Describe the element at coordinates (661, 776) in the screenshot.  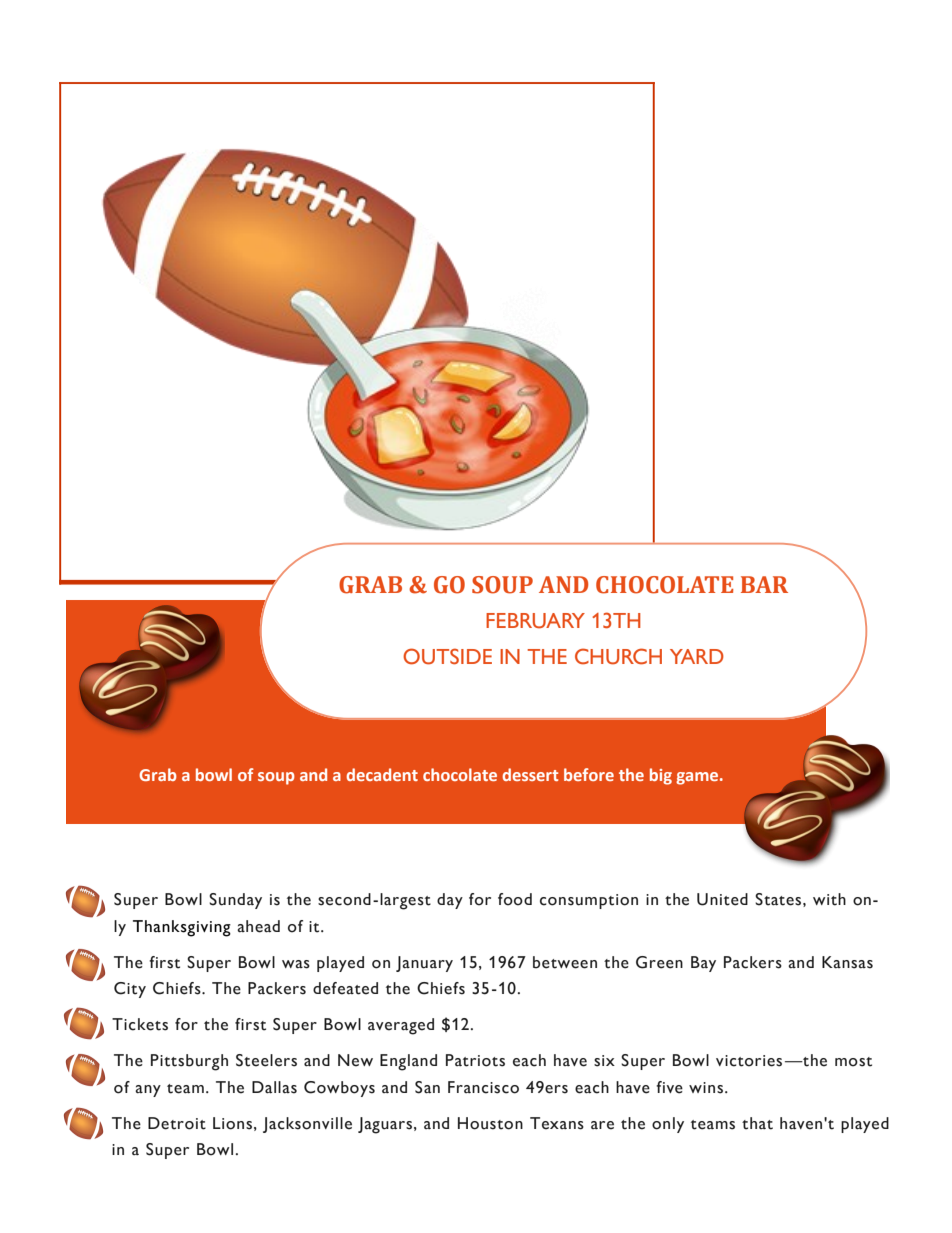
I see `big` at that location.
